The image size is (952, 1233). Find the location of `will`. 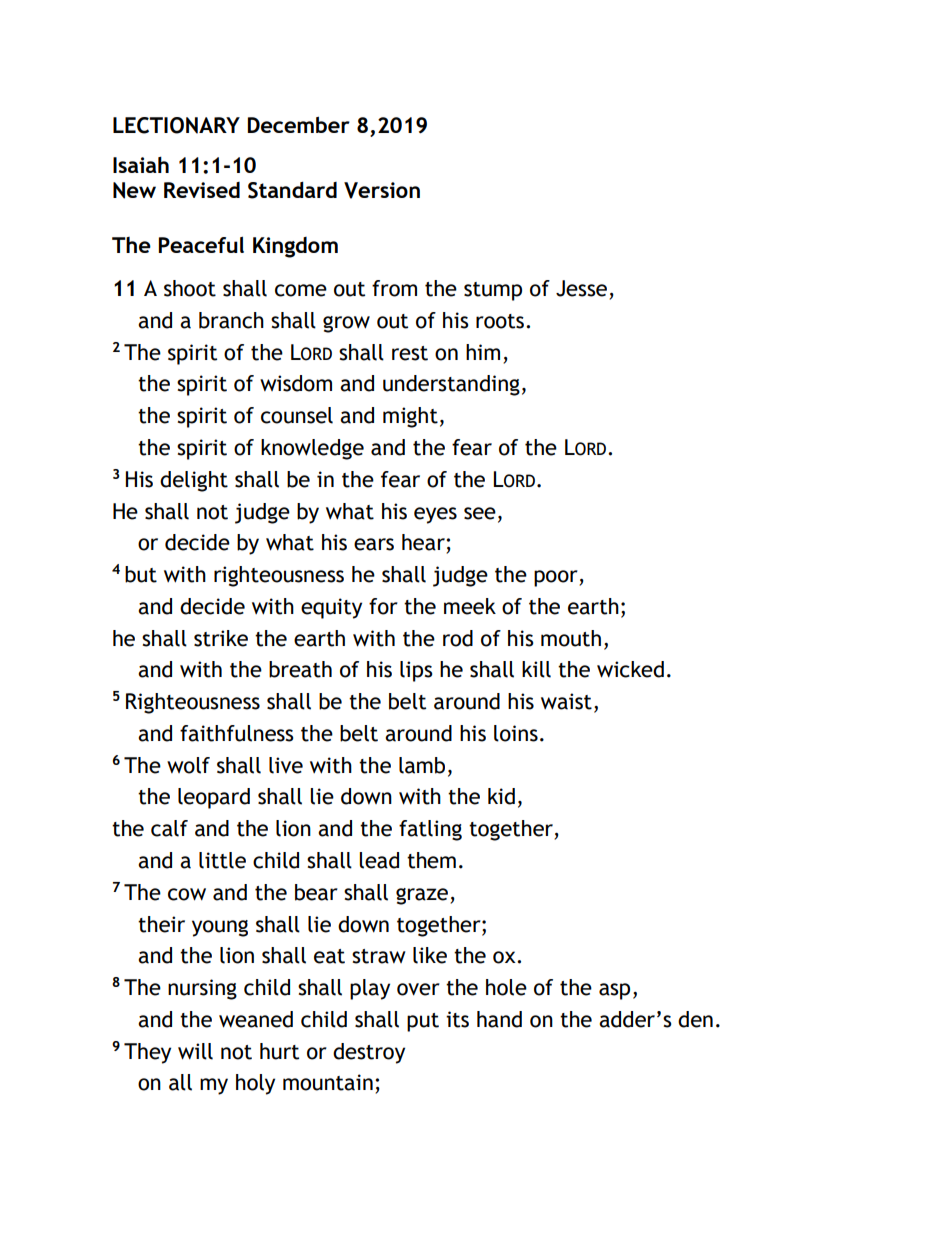

will is located at coordinates (195, 1051).
